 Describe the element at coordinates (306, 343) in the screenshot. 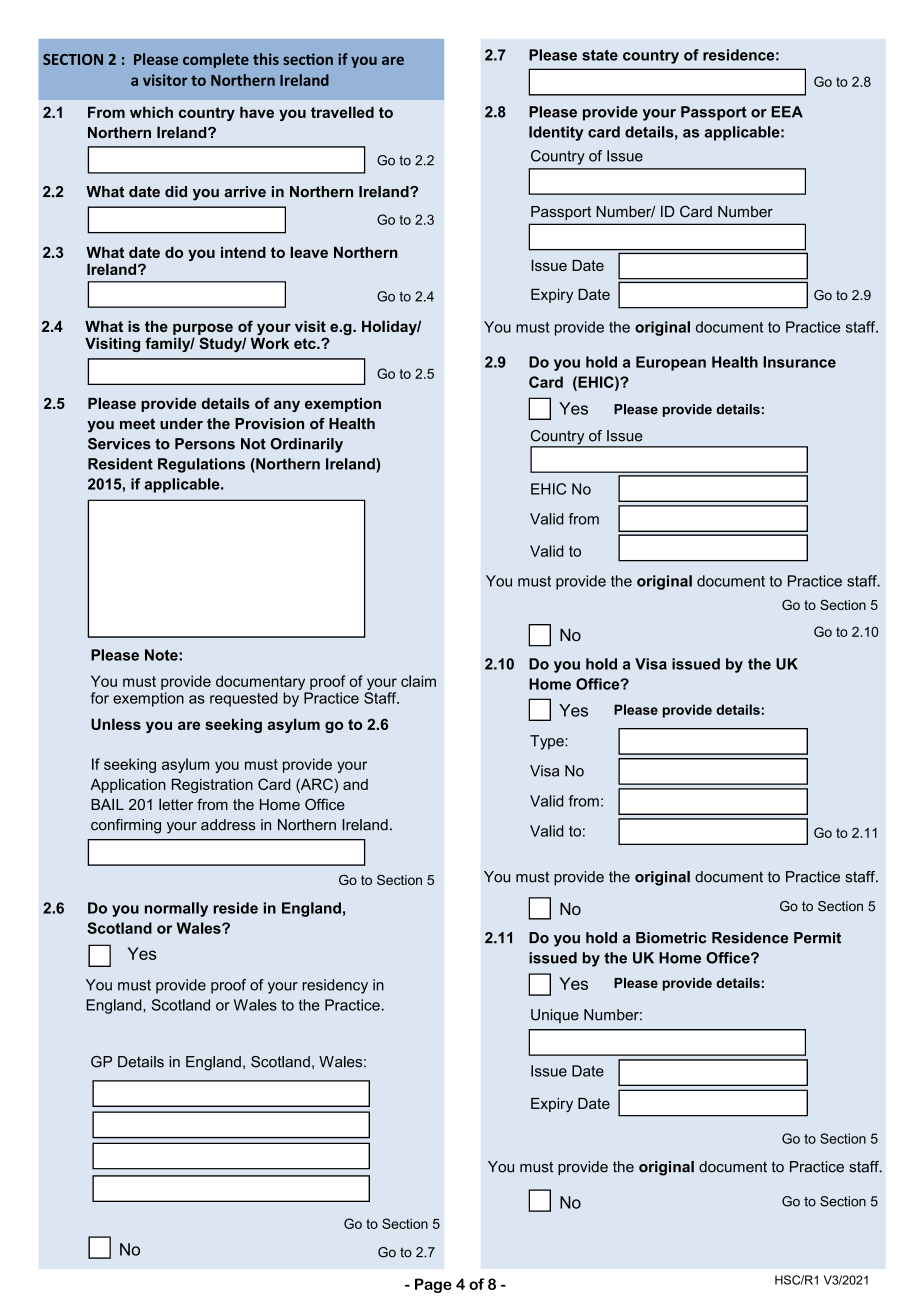

I see `etc` at that location.
